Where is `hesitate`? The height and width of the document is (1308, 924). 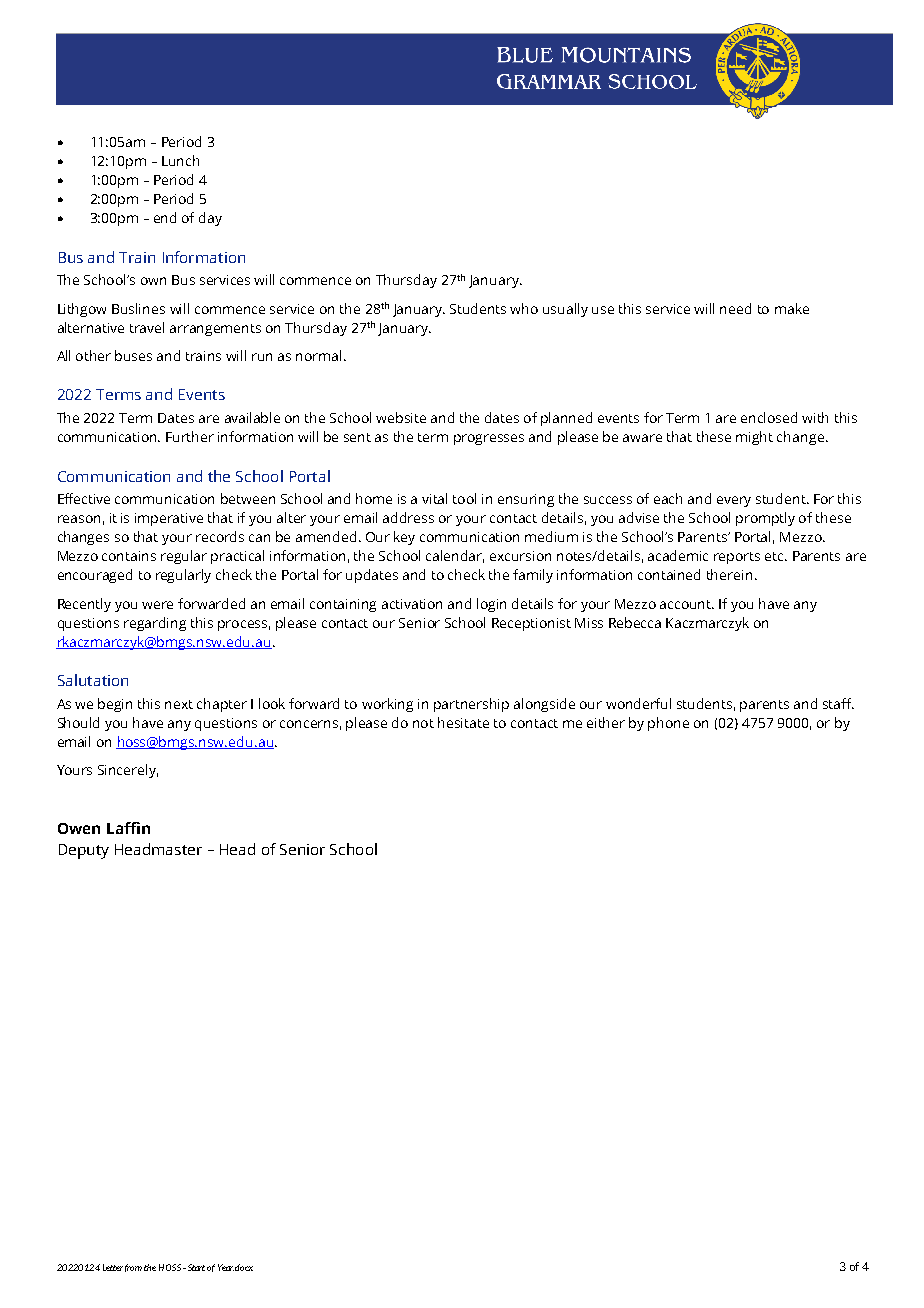 hesitate is located at coordinates (463, 722).
